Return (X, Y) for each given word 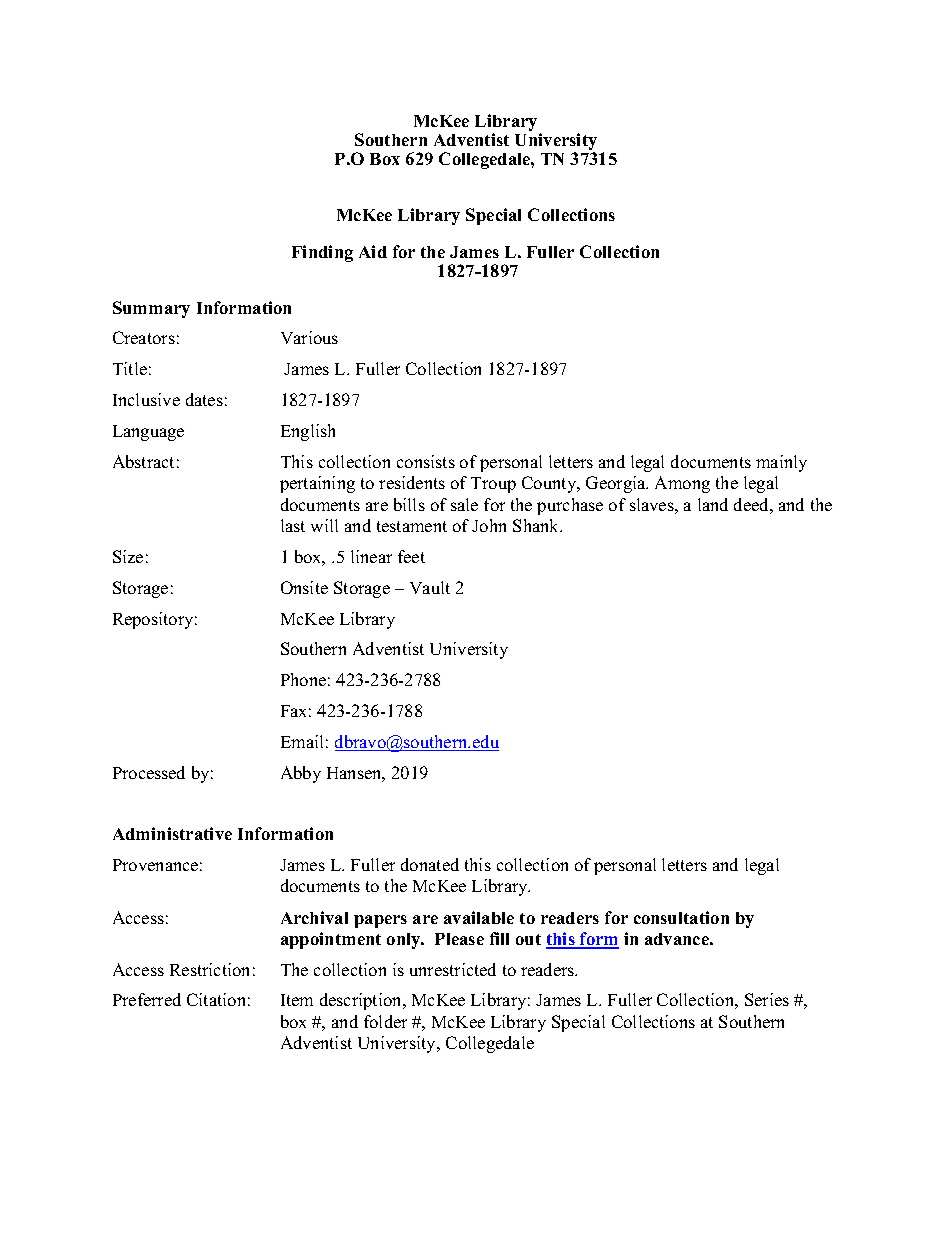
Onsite (304, 587)
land (713, 504)
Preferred (147, 999)
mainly (781, 463)
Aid (373, 251)
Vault (430, 587)
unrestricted (453, 969)
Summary (151, 309)
